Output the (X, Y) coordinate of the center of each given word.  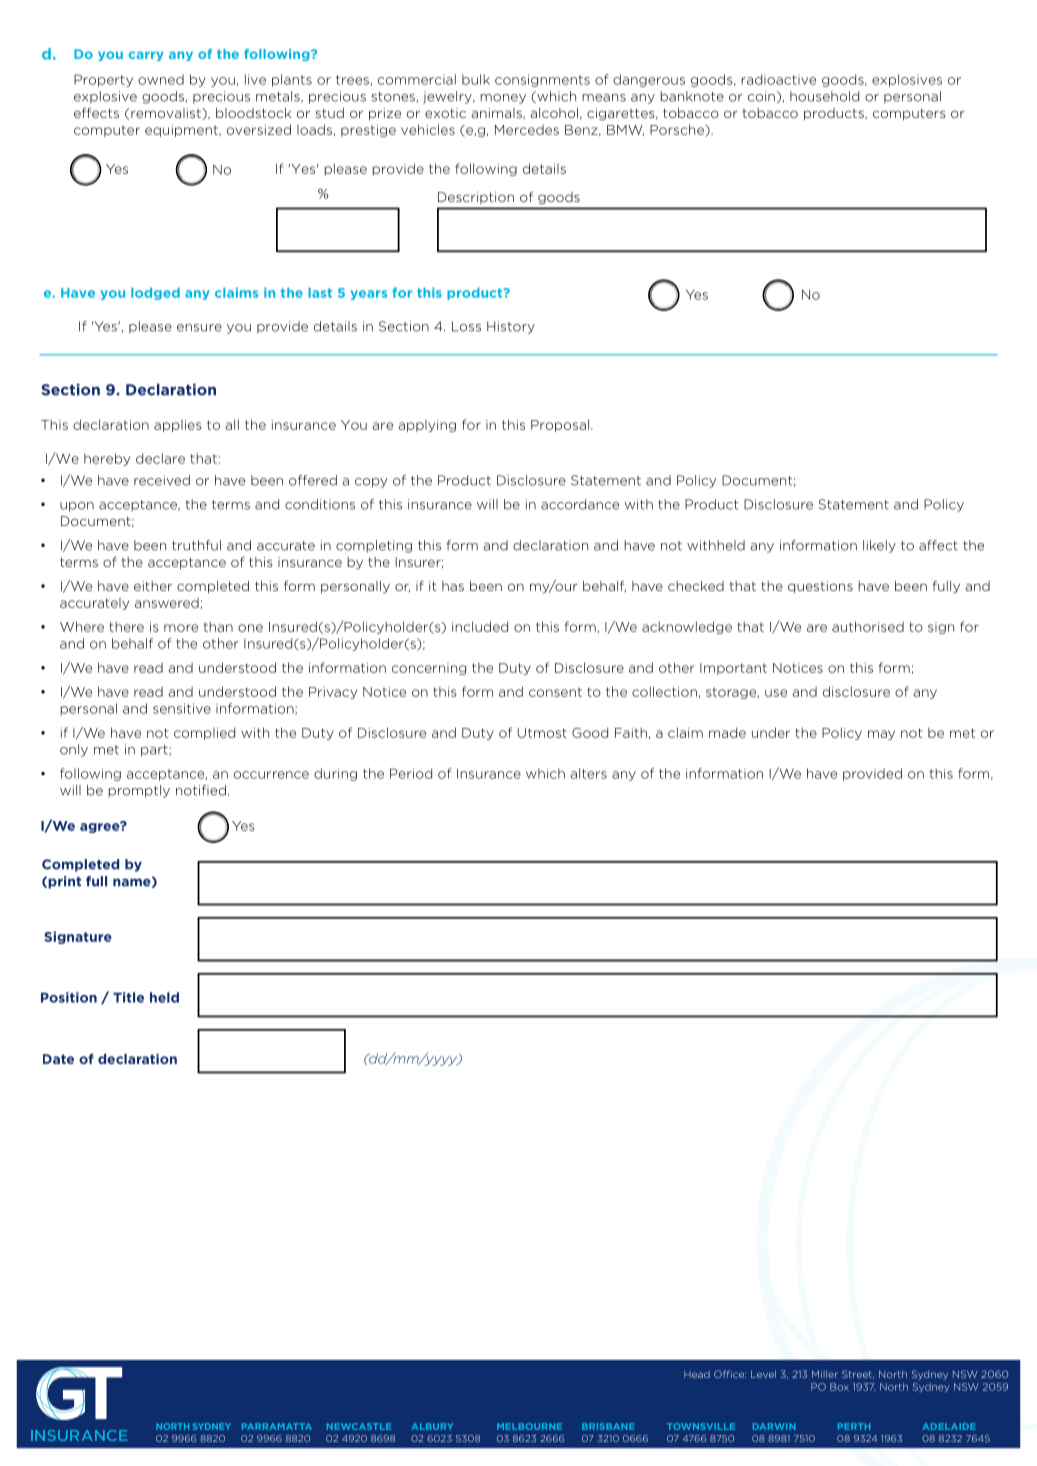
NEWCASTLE (359, 1426)
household (824, 96)
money (503, 99)
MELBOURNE (529, 1426)
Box (839, 1387)
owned (161, 79)
